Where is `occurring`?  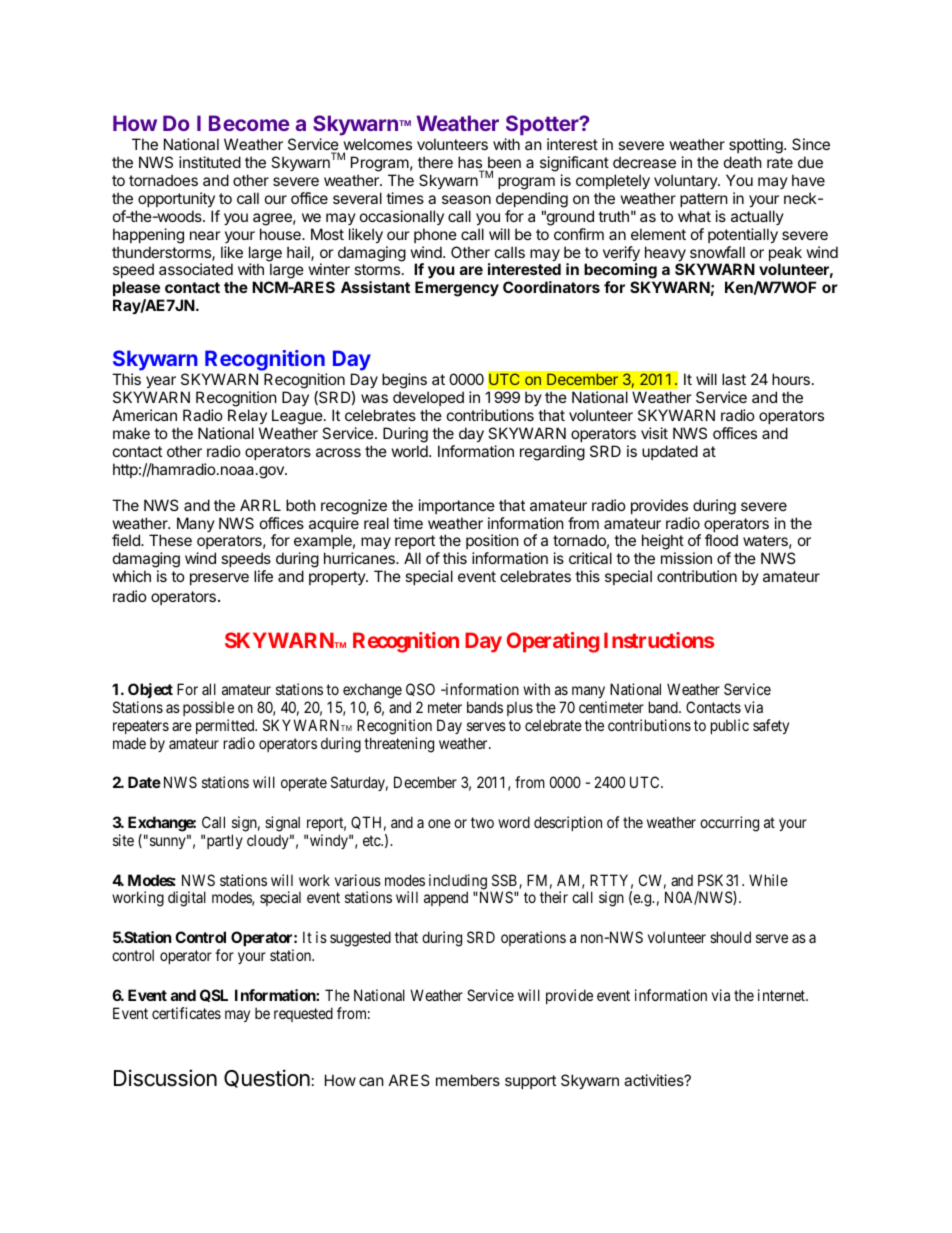 occurring is located at coordinates (729, 824).
